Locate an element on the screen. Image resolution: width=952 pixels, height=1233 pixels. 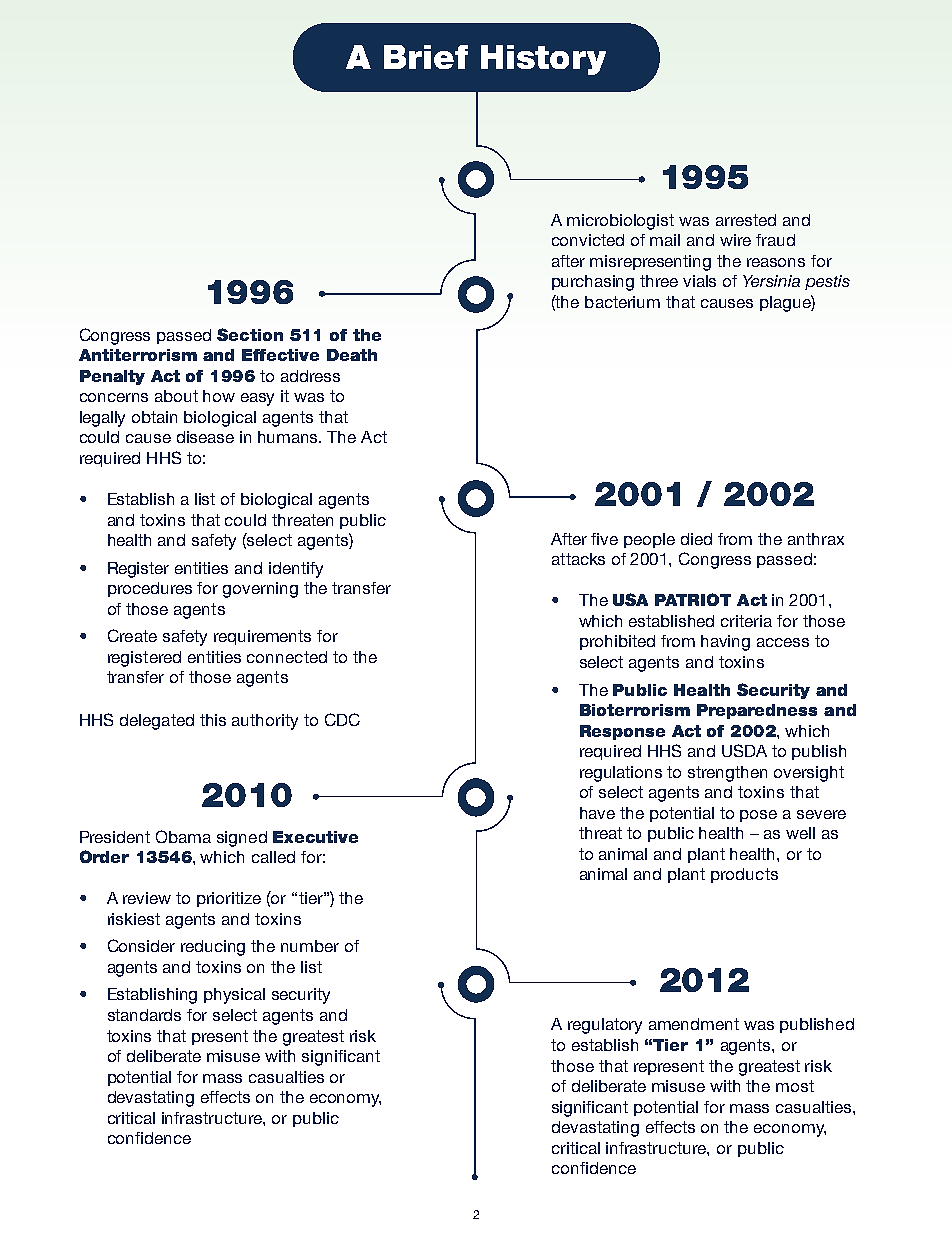
Brief is located at coordinates (426, 57).
